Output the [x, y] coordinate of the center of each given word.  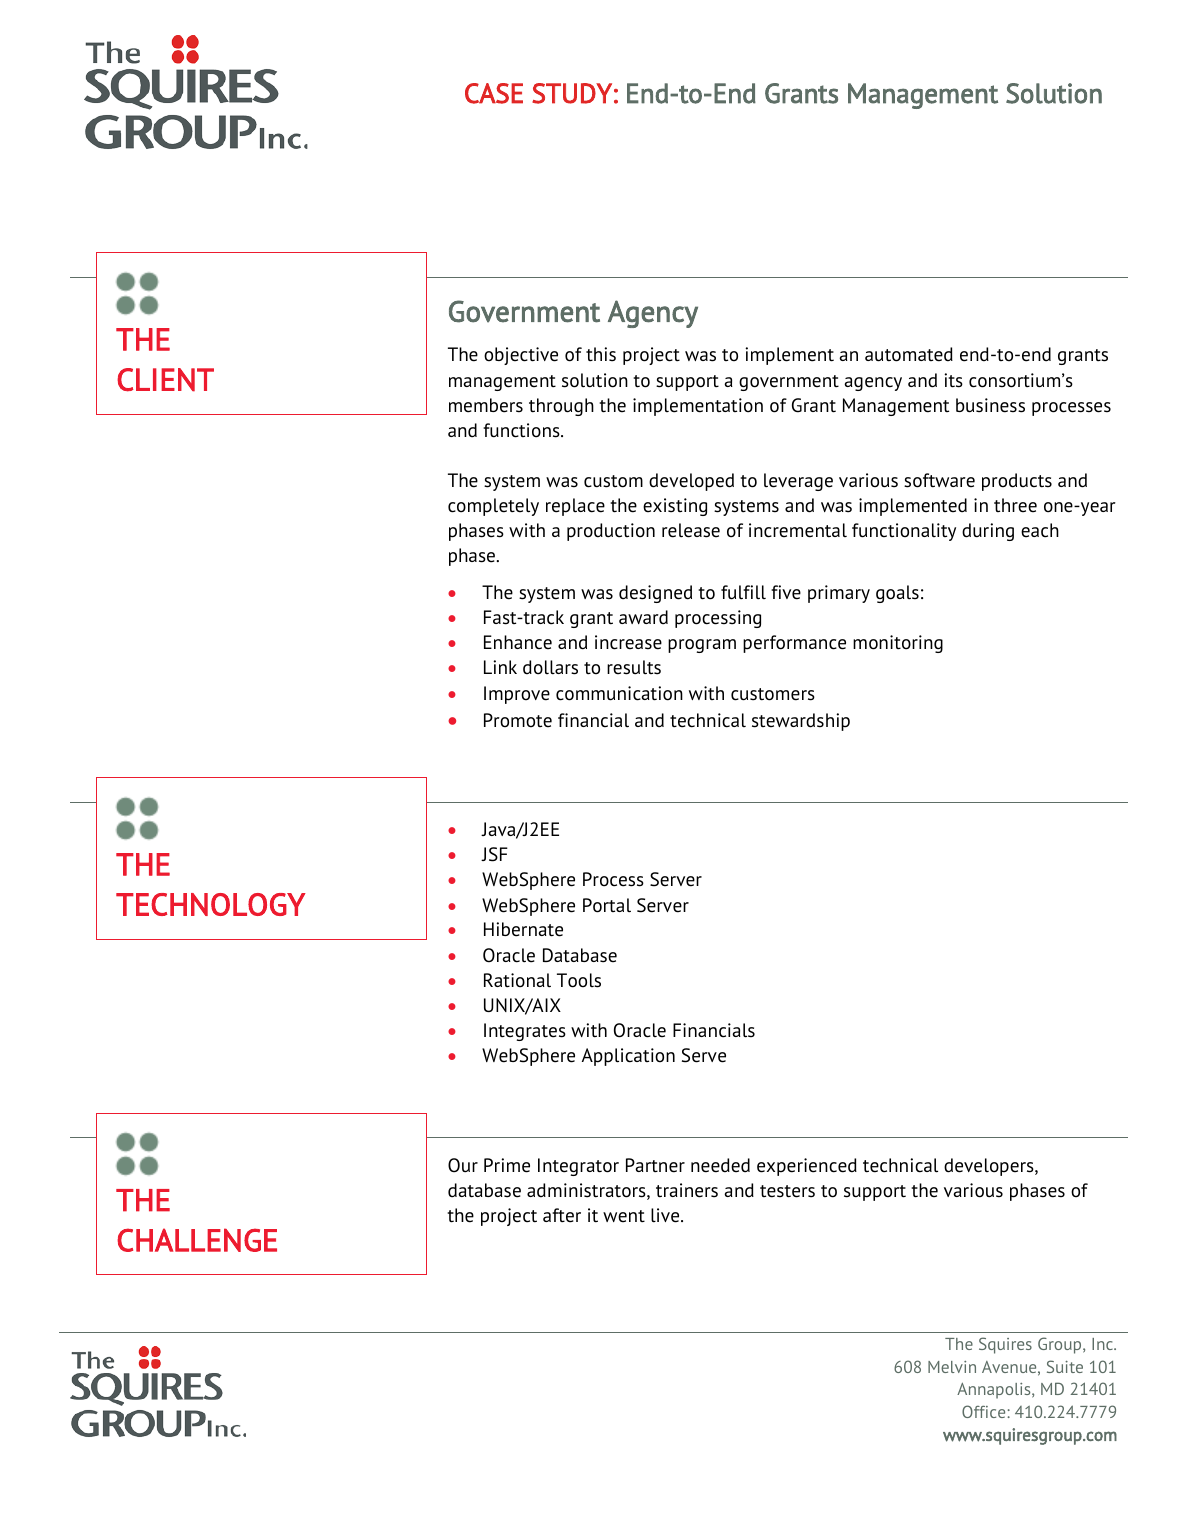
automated [909, 354]
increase [628, 642]
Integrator [578, 1167]
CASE [494, 93]
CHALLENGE [197, 1240]
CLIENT [165, 380]
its [953, 380]
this [601, 354]
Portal [607, 905]
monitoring [898, 644]
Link [500, 667]
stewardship [801, 722]
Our [463, 1165]
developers [990, 1167]
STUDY [572, 93]
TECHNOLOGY [211, 904]
